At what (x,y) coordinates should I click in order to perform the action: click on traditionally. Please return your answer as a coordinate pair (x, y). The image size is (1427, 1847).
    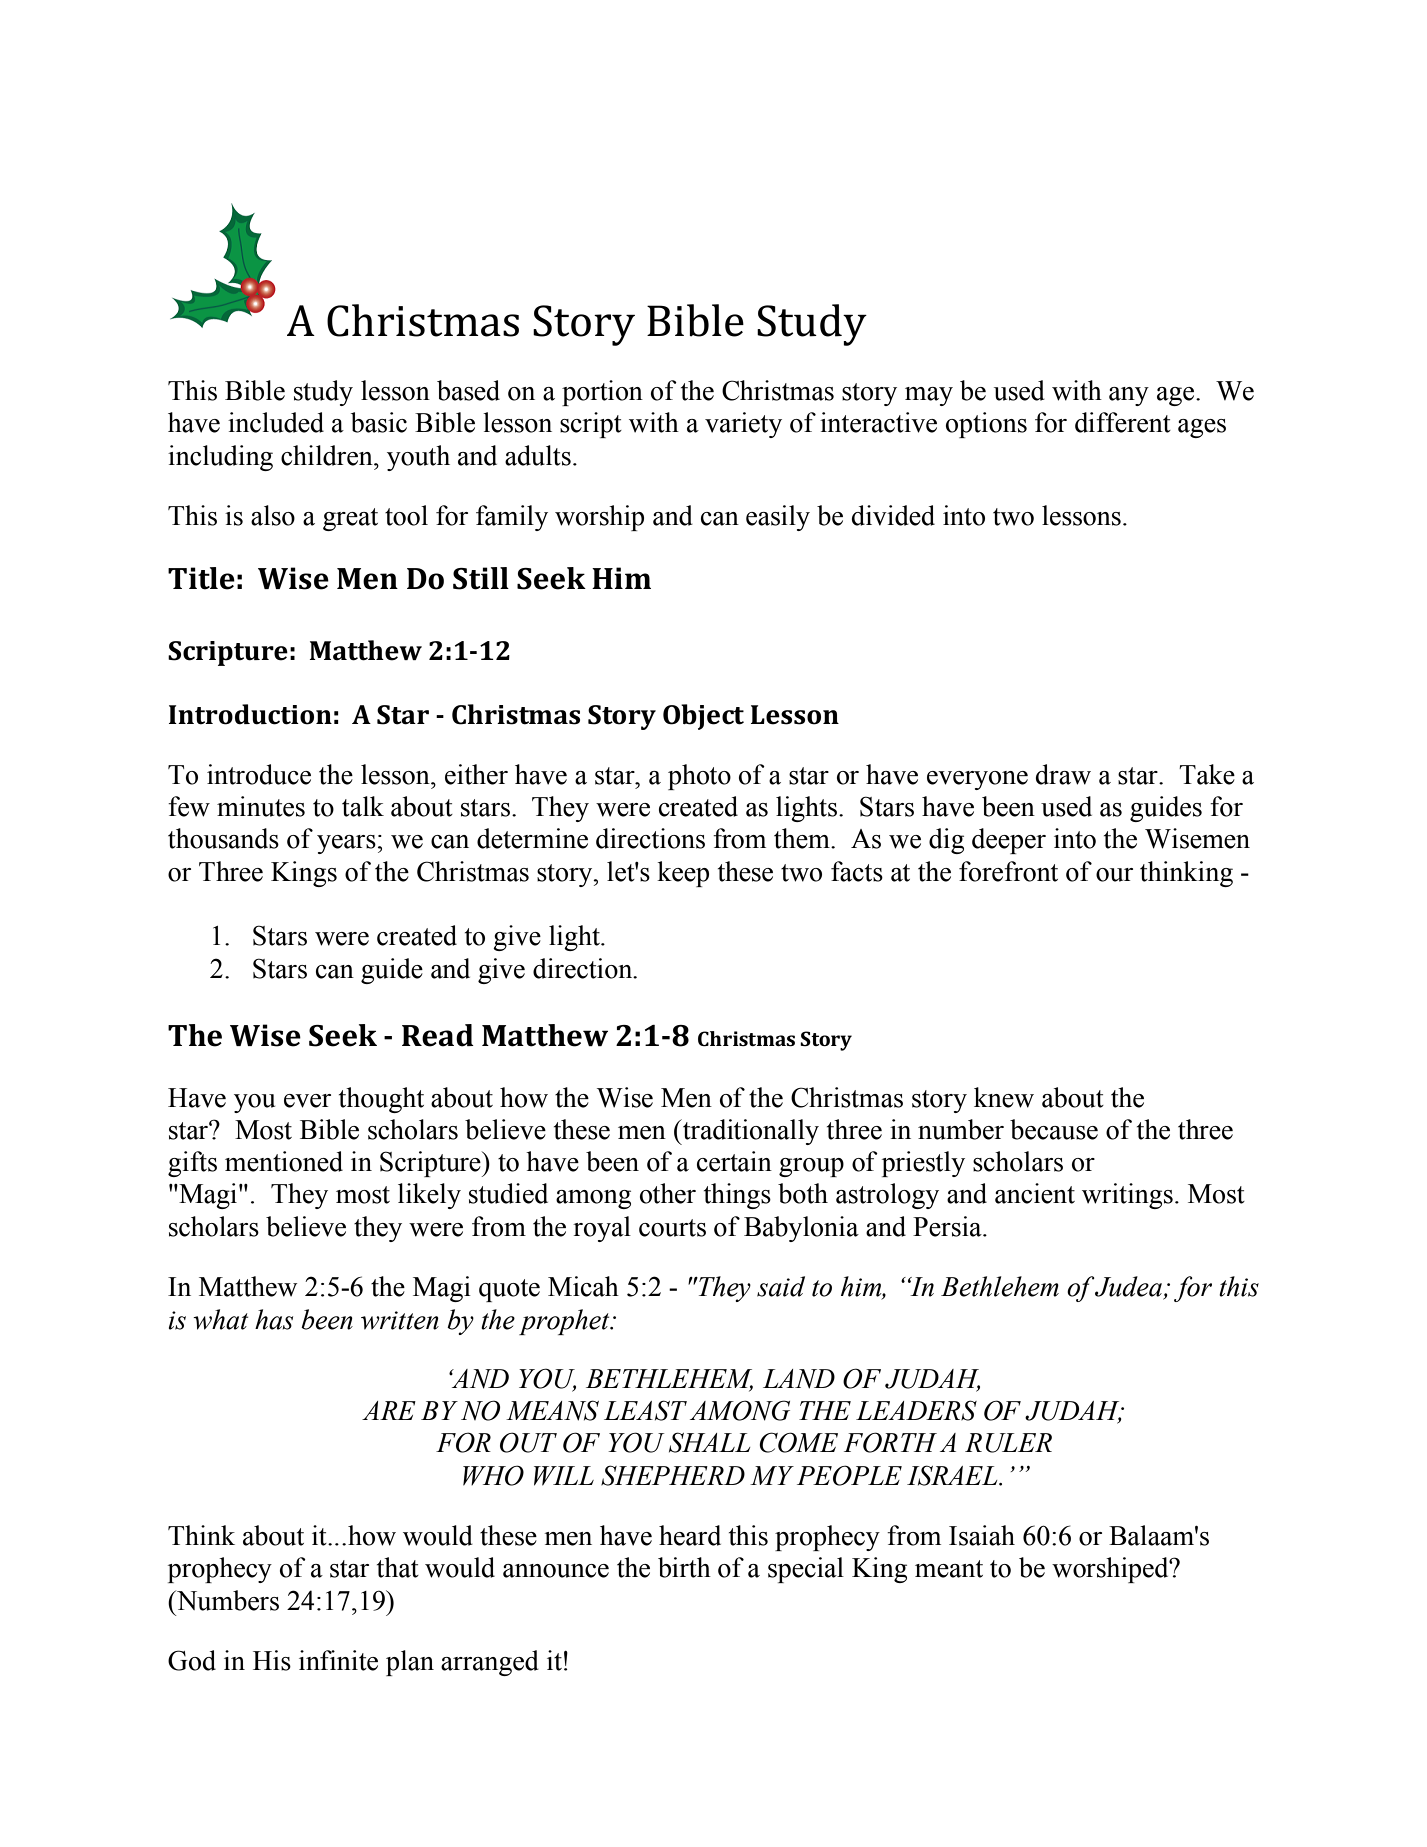
    Looking at the image, I should click on (750, 1132).
